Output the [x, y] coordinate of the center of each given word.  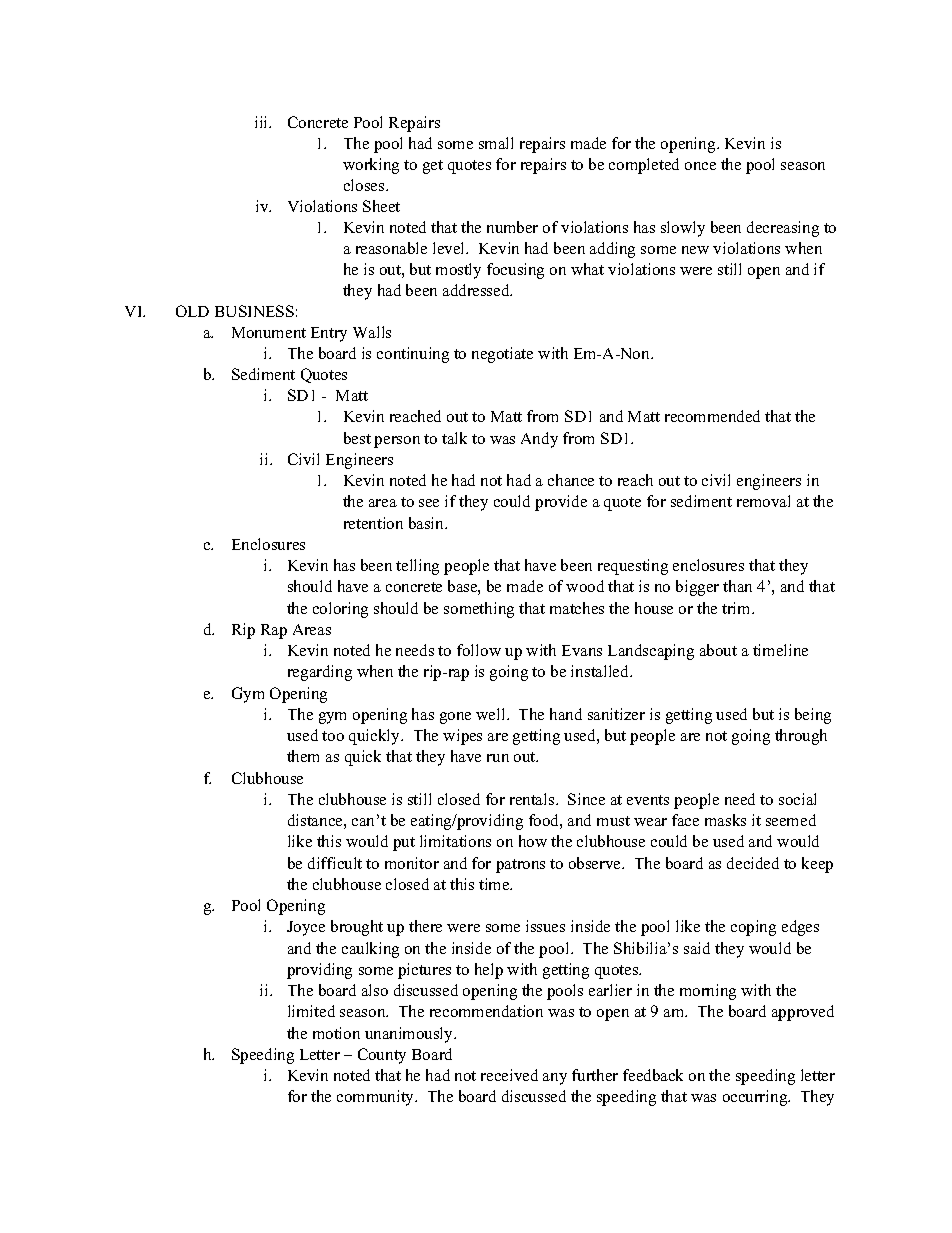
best [357, 438]
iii [263, 122]
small [496, 143]
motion [336, 1033]
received [509, 1075]
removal [763, 501]
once [700, 166]
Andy [539, 440]
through [801, 737]
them [303, 756]
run [498, 758]
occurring [756, 1098]
